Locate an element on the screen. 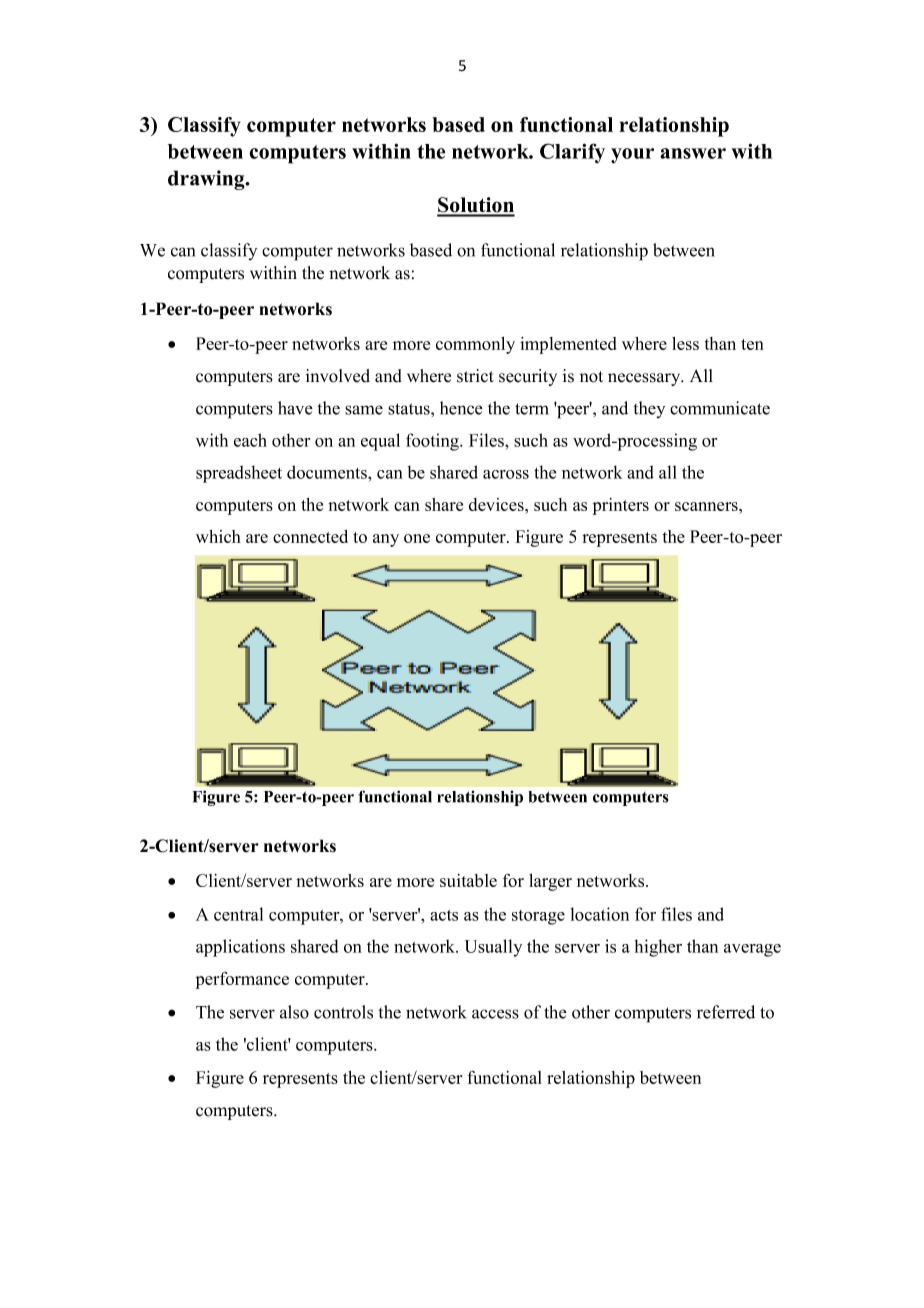 This screenshot has height=1308, width=924. also is located at coordinates (294, 1012).
